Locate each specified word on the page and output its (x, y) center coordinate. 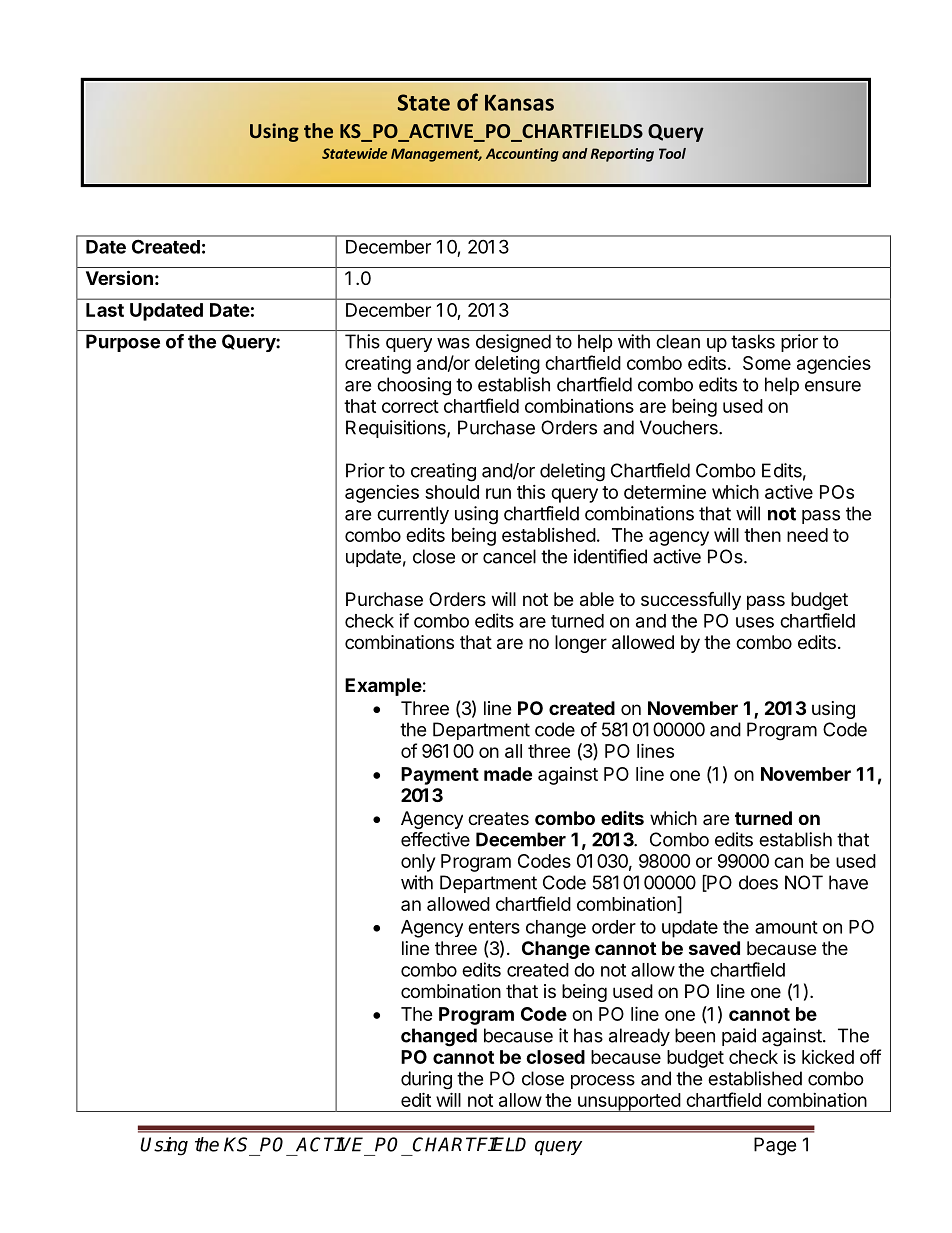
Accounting (522, 155)
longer (581, 644)
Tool (672, 153)
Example (383, 687)
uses (755, 622)
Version (119, 277)
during (426, 1080)
